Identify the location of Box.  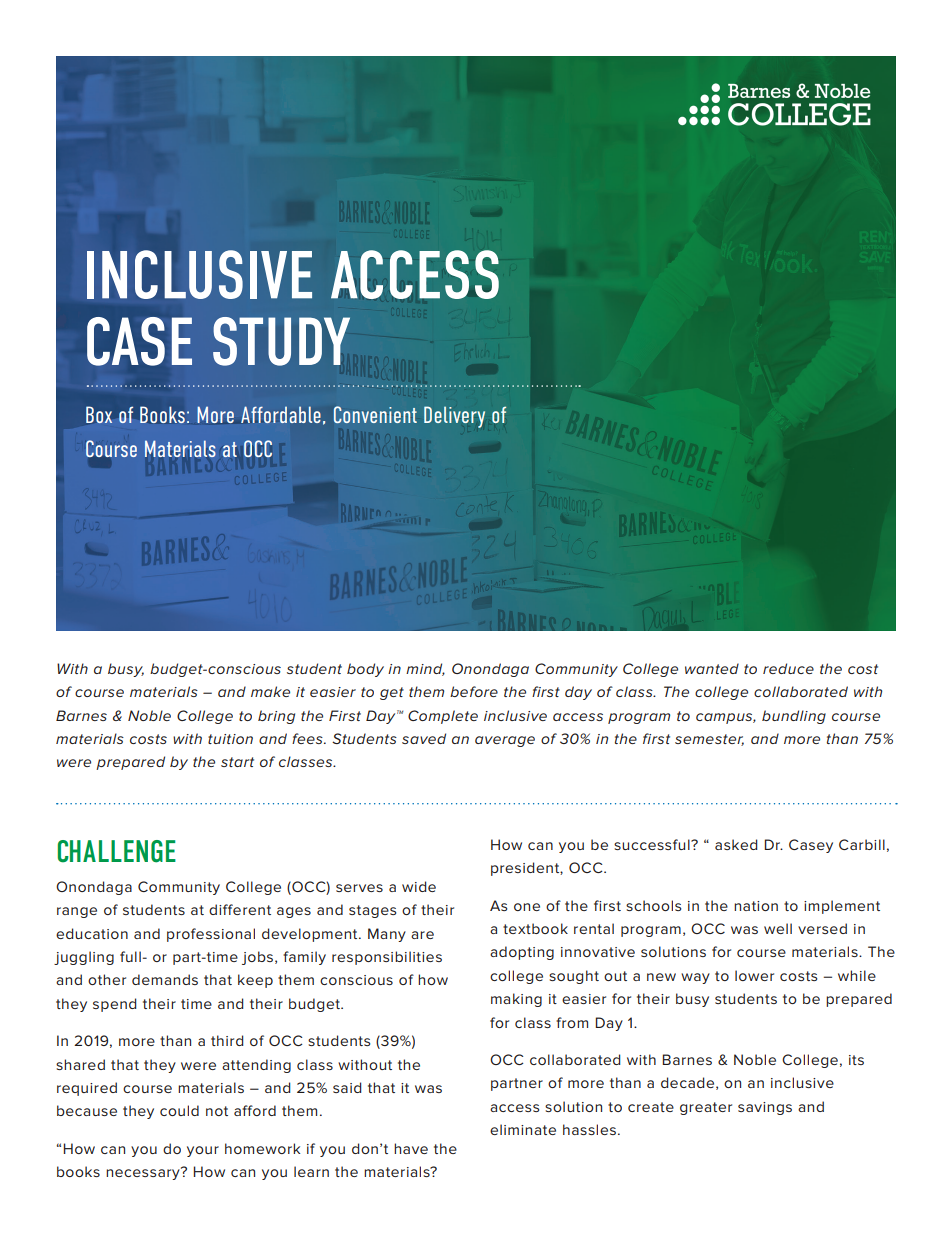
(99, 414).
